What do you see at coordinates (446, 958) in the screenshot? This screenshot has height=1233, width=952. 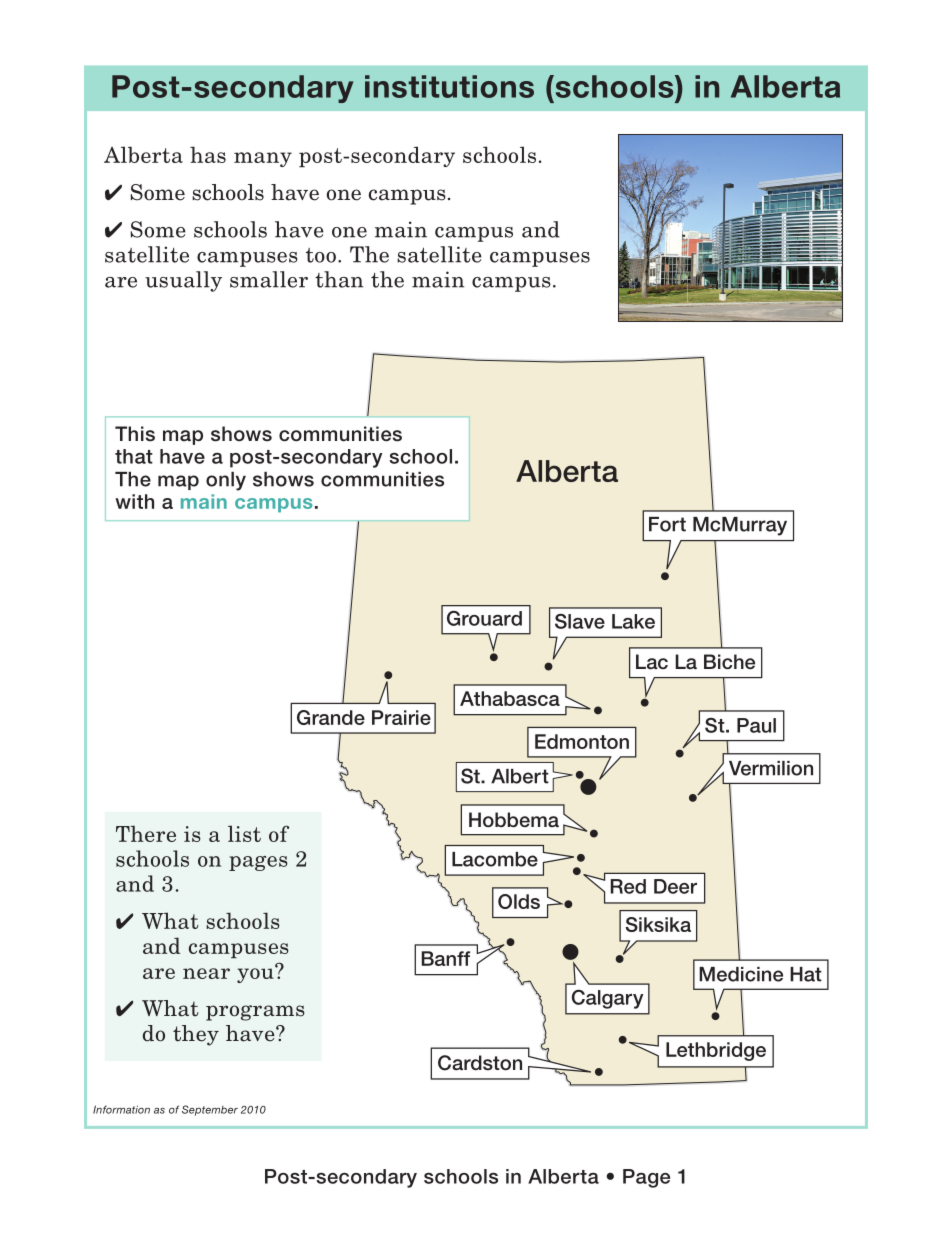 I see `Banff` at bounding box center [446, 958].
